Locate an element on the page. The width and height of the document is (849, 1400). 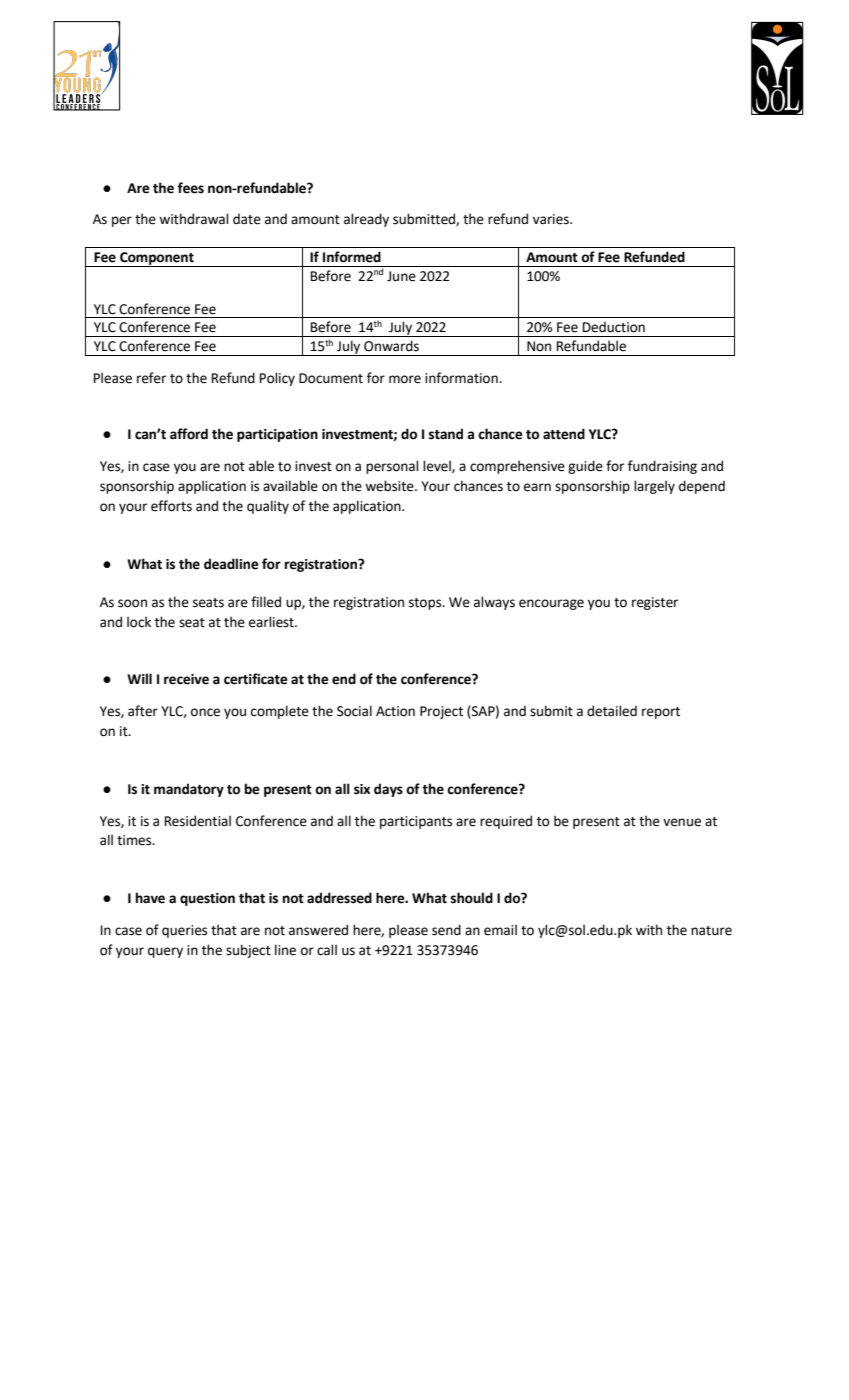
queries is located at coordinates (184, 931).
